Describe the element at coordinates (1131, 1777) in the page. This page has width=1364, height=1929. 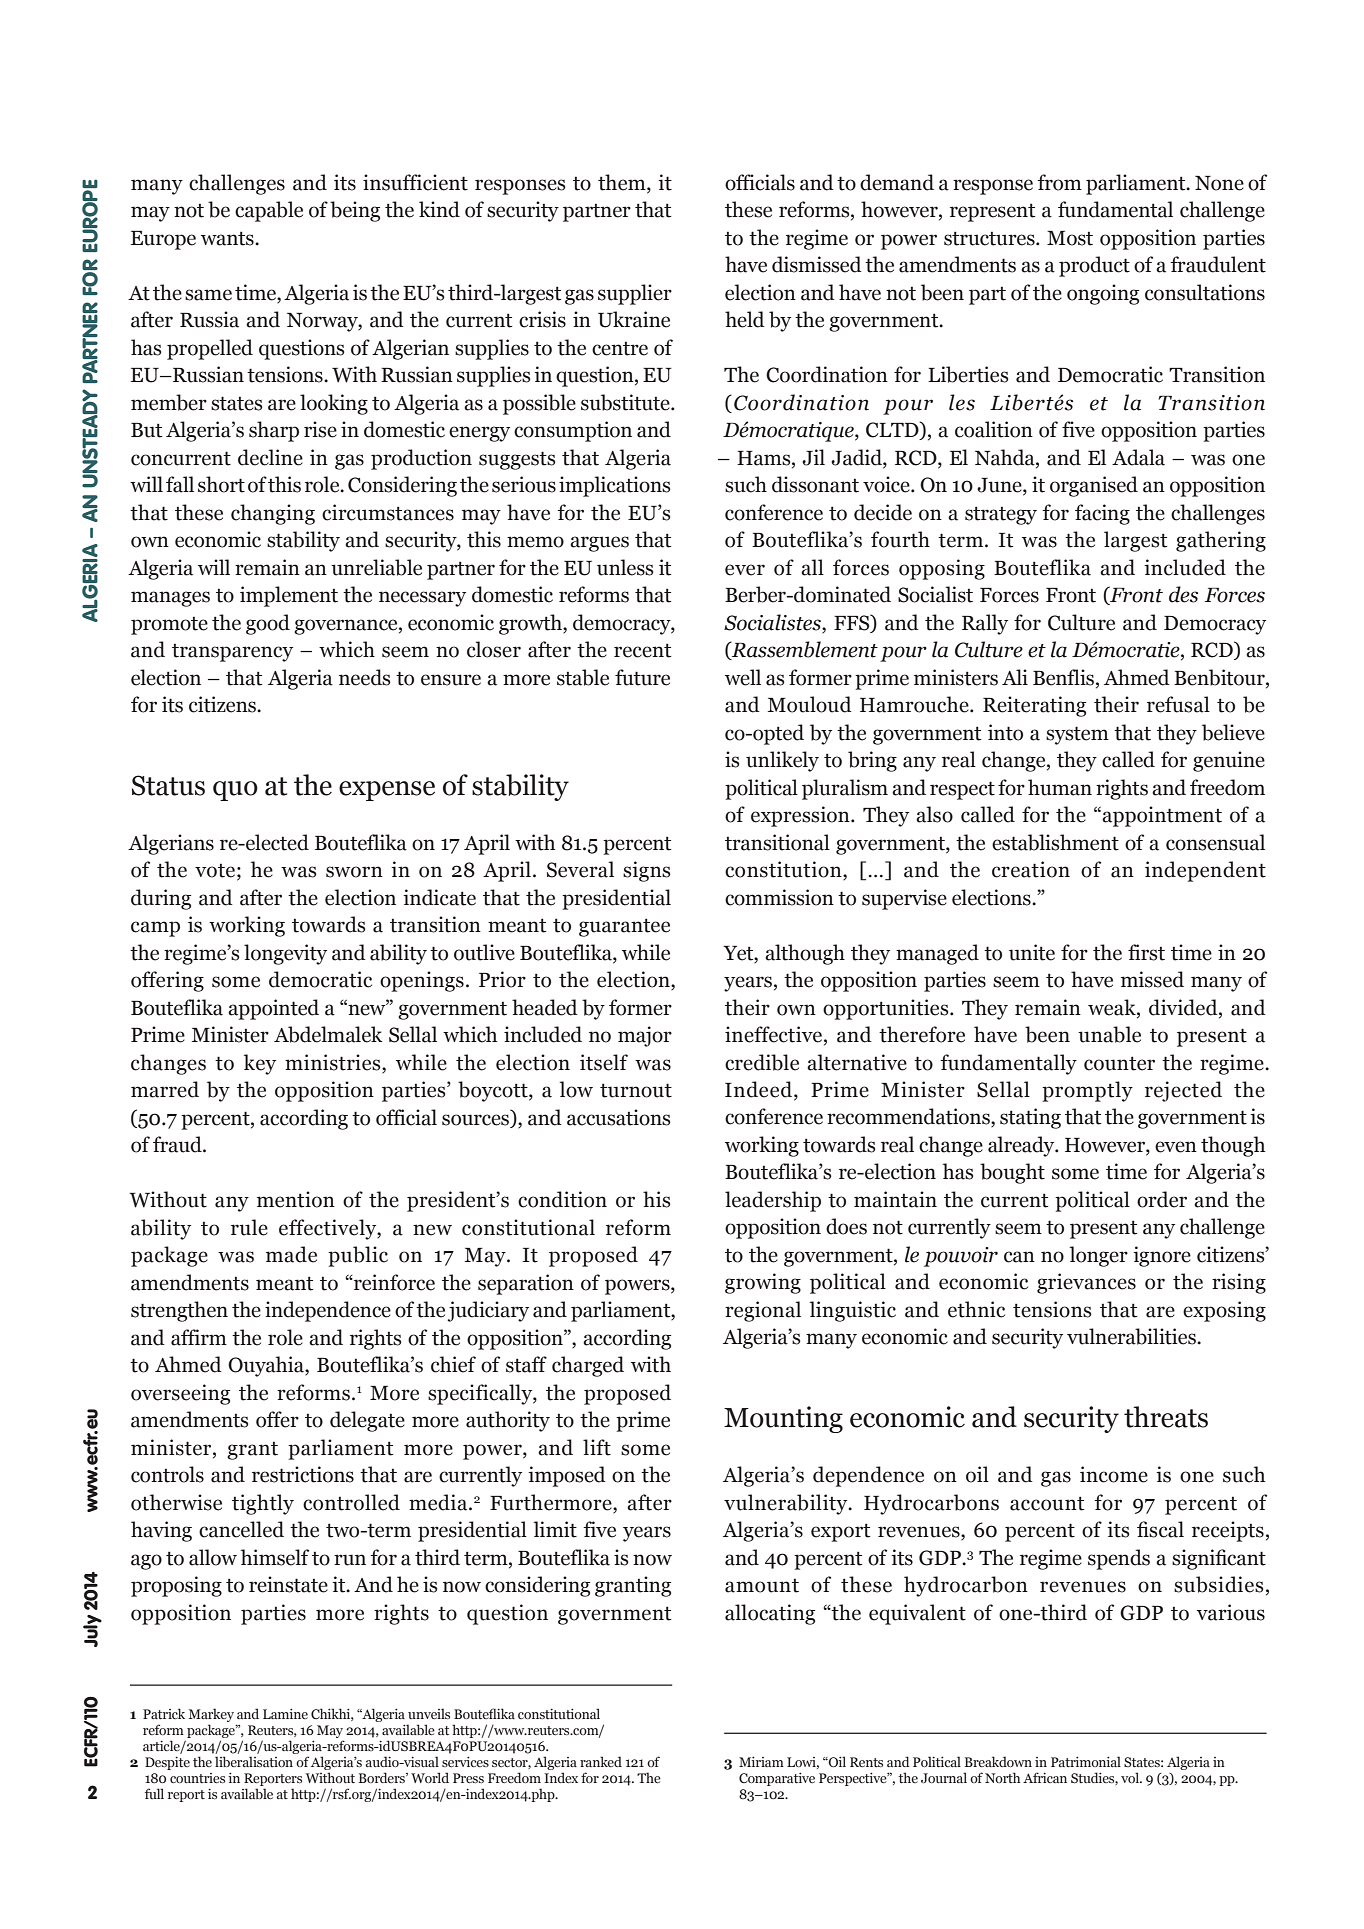
I see `vol` at that location.
